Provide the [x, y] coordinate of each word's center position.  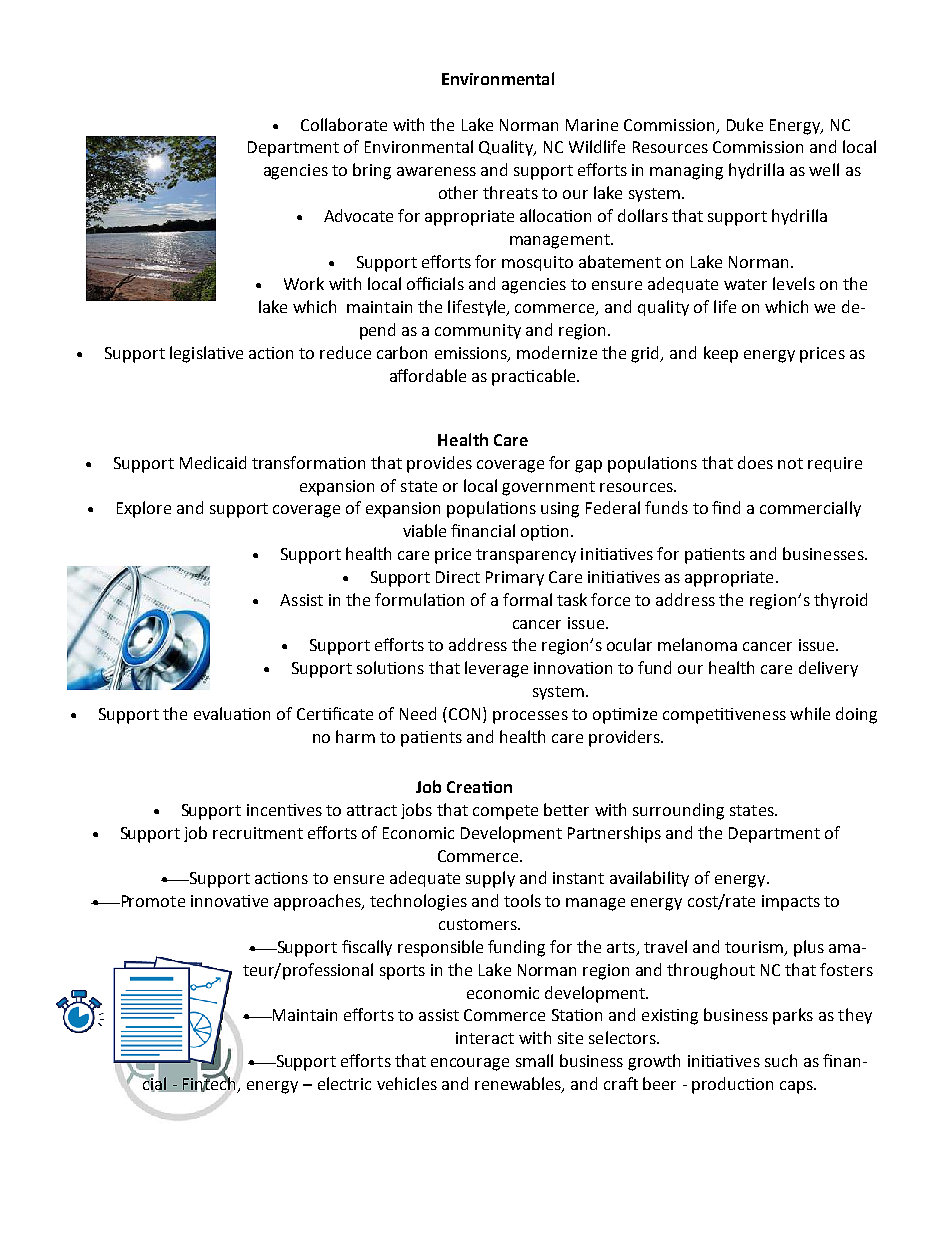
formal [527, 599]
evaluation [232, 713]
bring [372, 171]
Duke [745, 124]
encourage [470, 1064]
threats [510, 192]
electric [344, 1083]
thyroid [840, 601]
